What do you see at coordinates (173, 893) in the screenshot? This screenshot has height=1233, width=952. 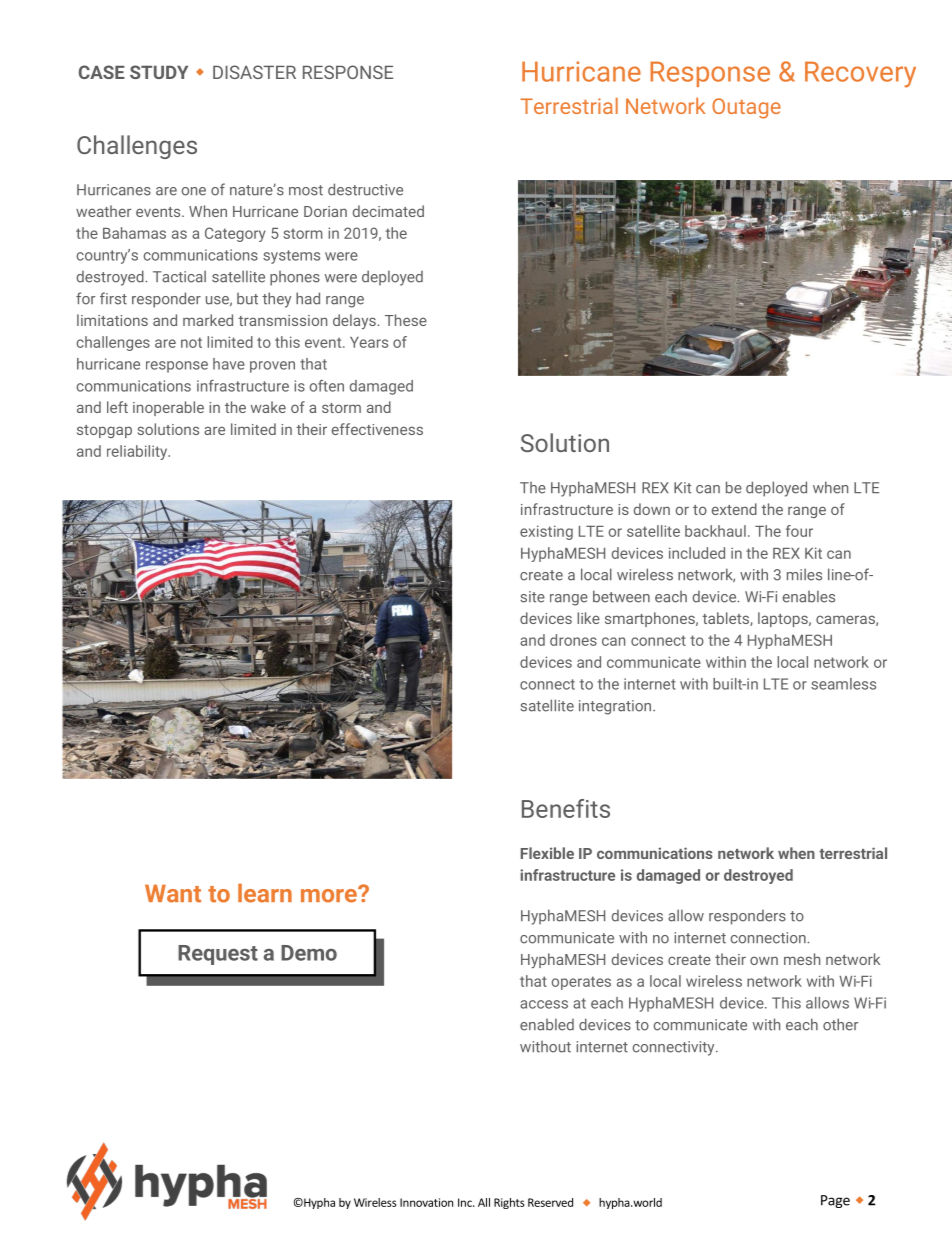 I see `Want` at bounding box center [173, 893].
